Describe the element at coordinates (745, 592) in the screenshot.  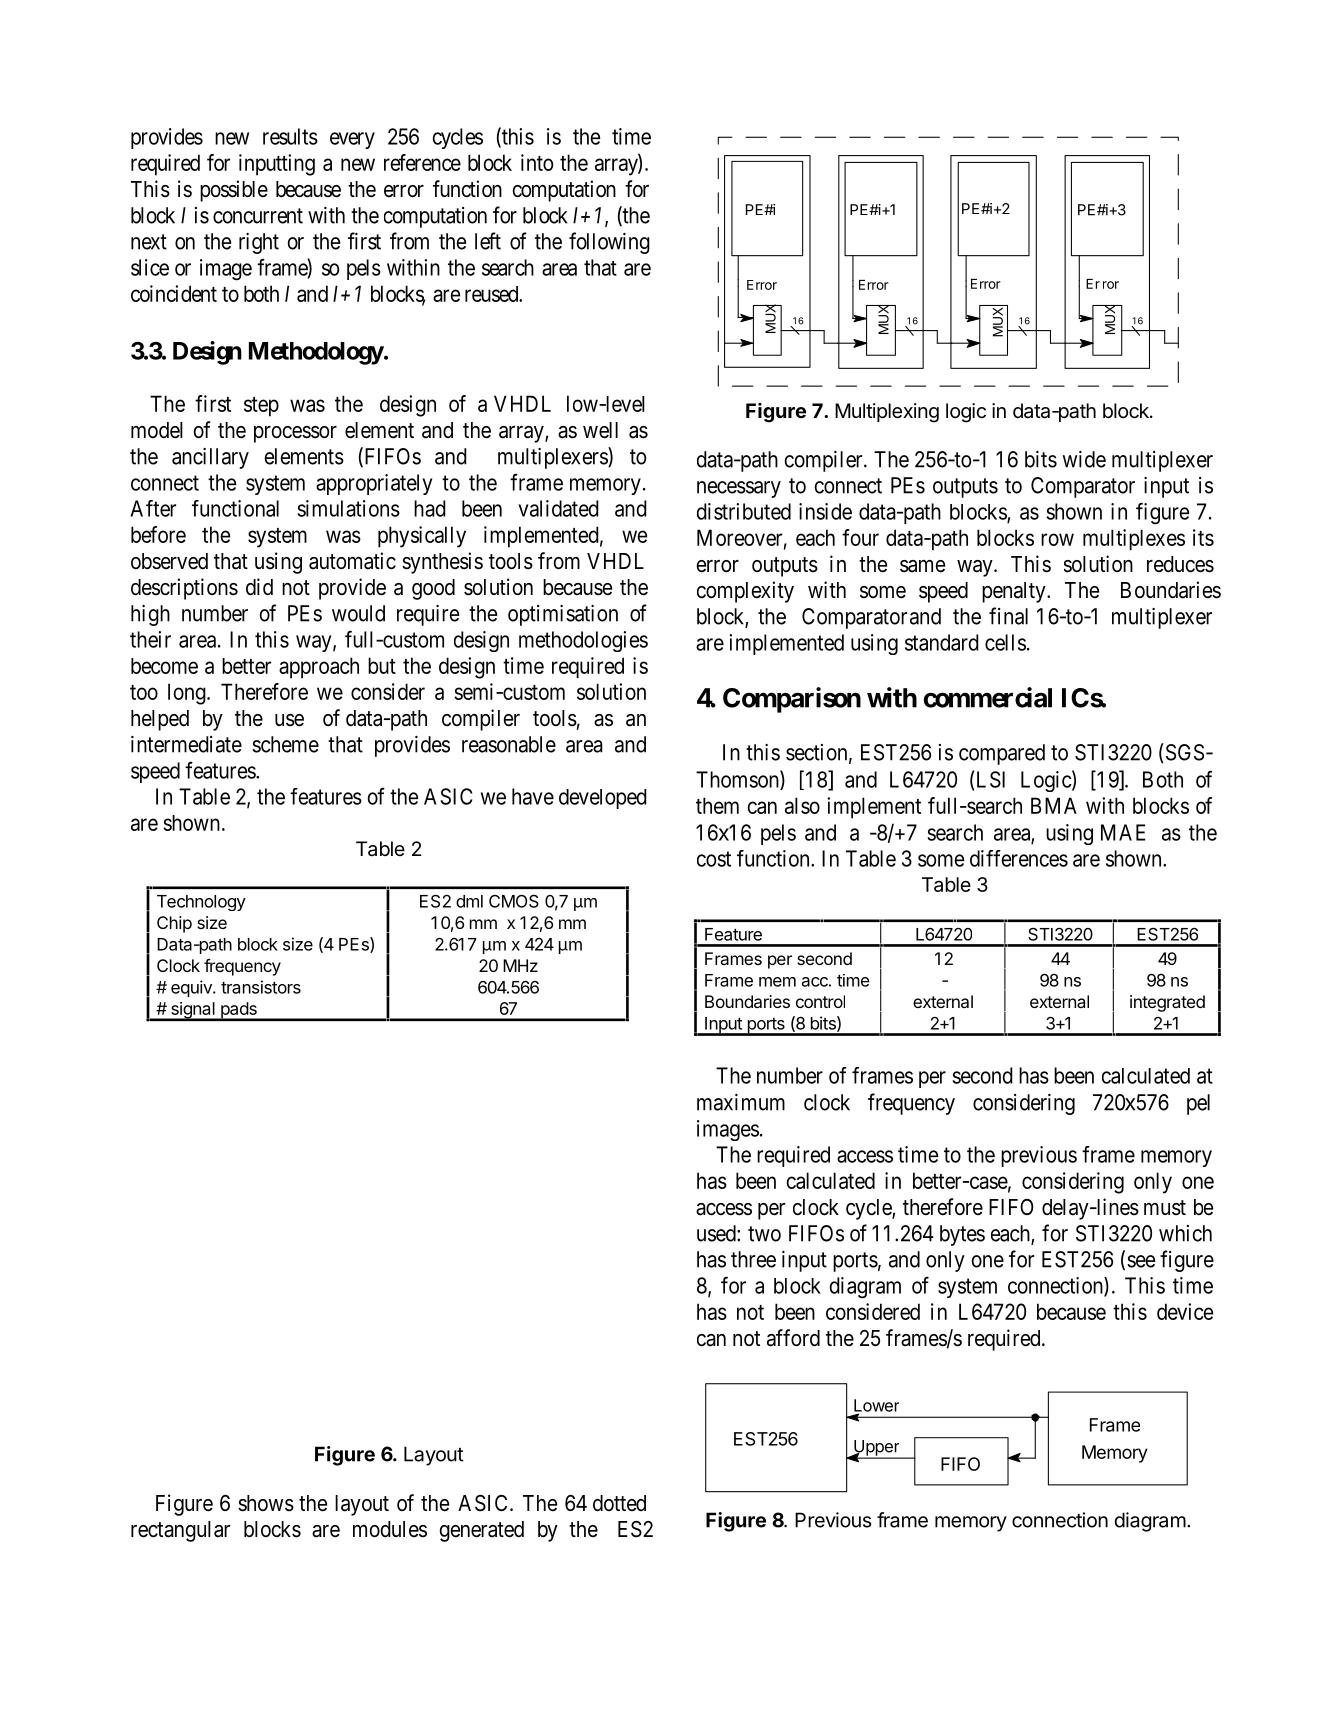
I see `complexity` at that location.
